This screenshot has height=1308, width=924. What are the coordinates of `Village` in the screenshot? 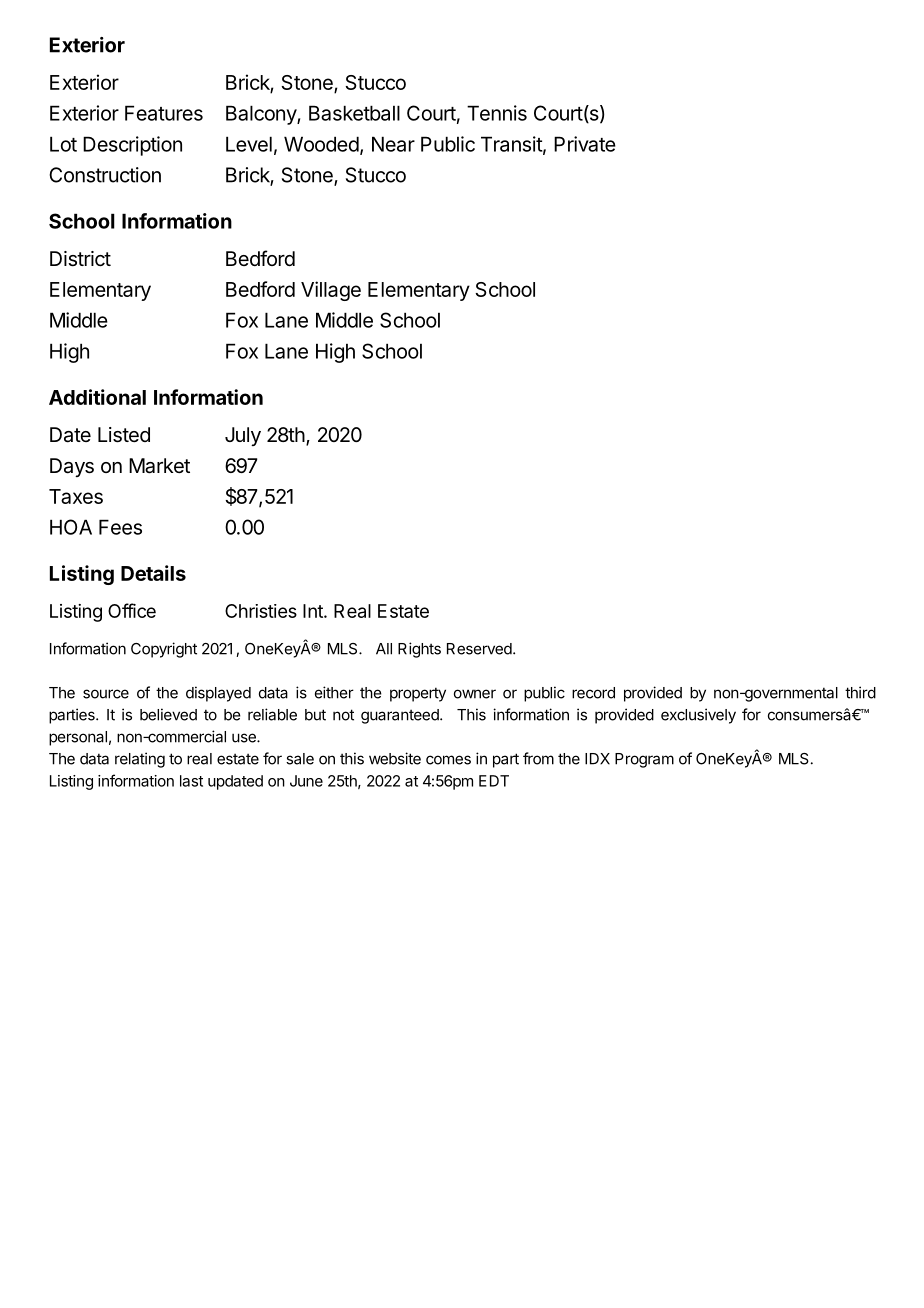 It's located at (331, 291).
